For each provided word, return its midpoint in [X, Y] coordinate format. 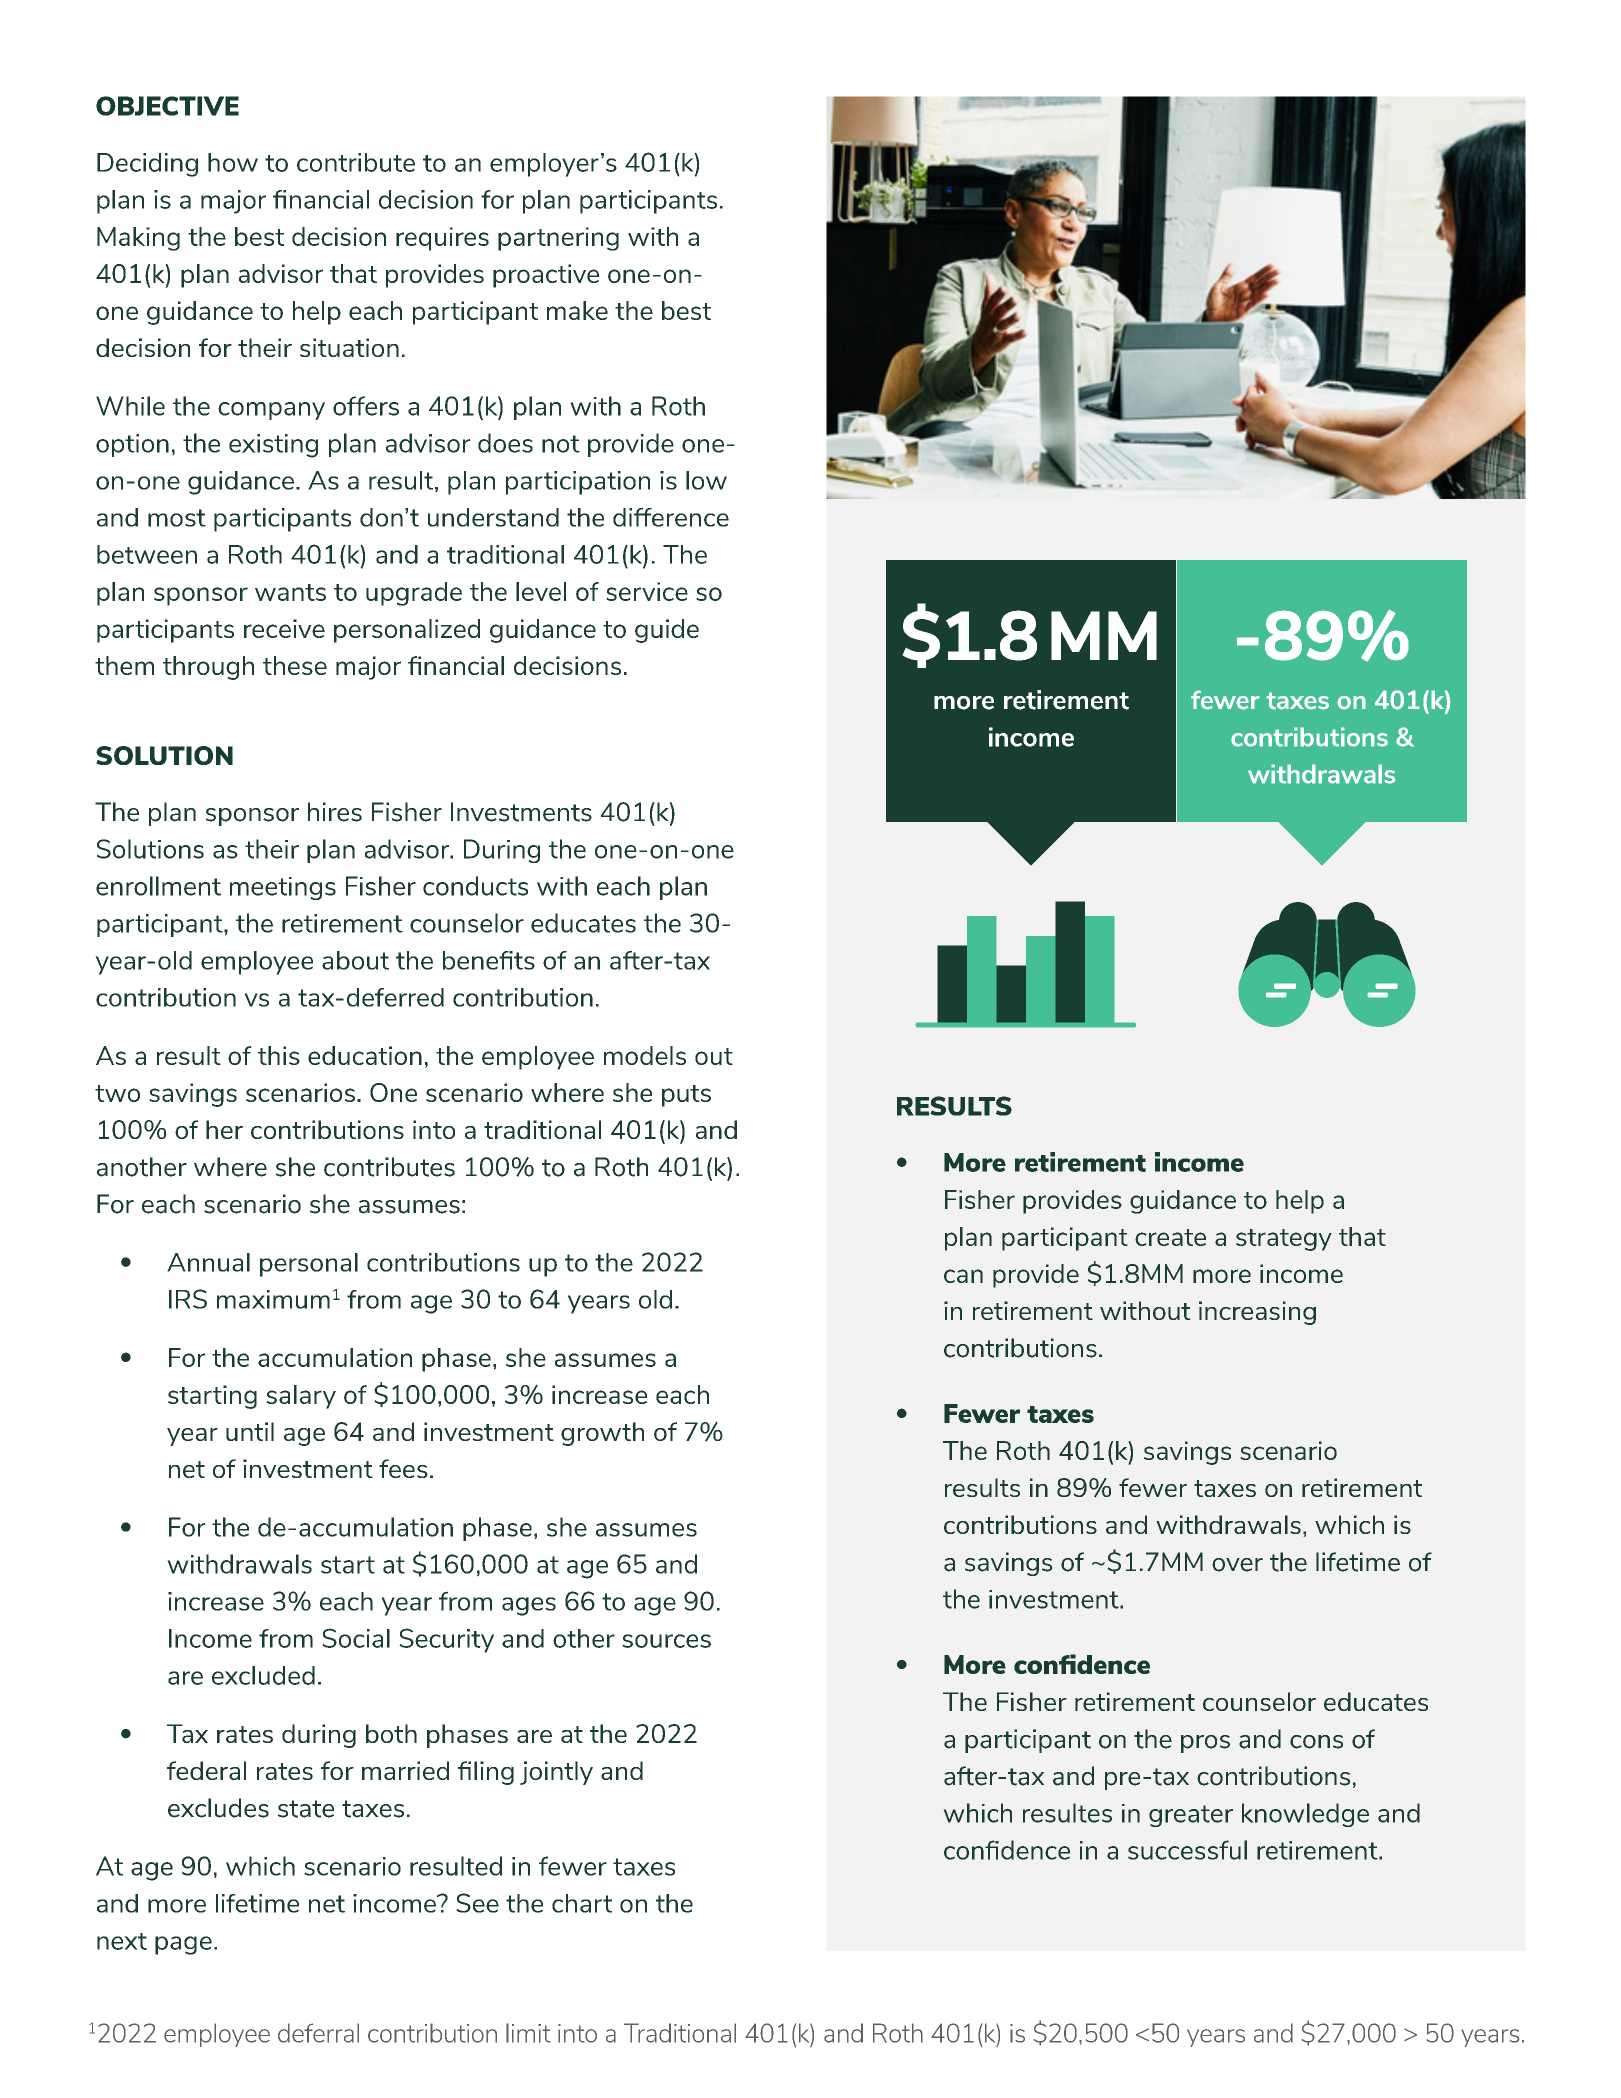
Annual [208, 1262]
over [1237, 1565]
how [233, 162]
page [183, 1945]
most [177, 518]
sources [666, 1641]
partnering [558, 239]
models [645, 1055]
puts [686, 1096]
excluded [263, 1675]
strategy [1284, 1240]
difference [671, 517]
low [706, 480]
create [1170, 1237]
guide [667, 631]
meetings [283, 888]
